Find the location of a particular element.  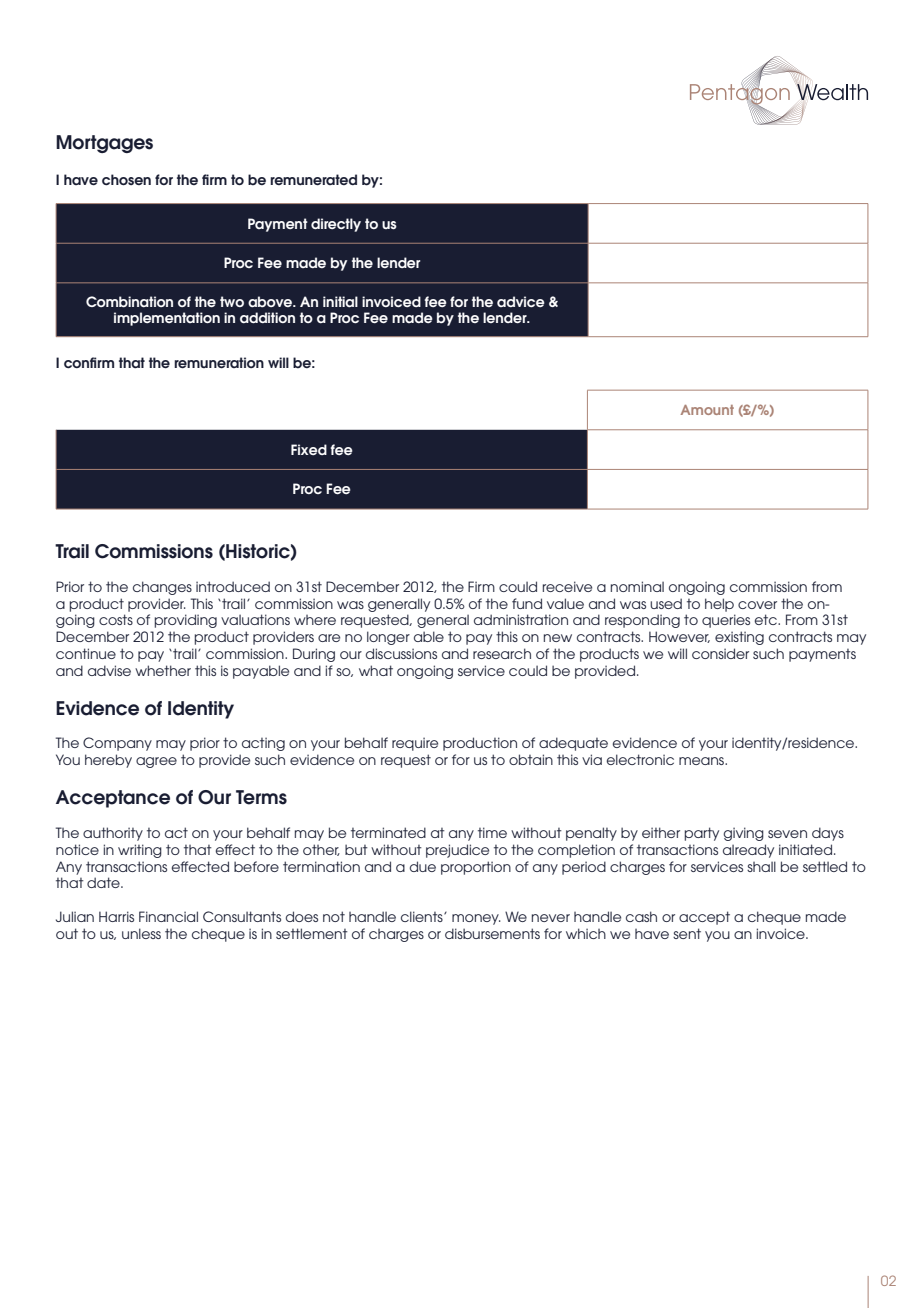

changes is located at coordinates (162, 588).
